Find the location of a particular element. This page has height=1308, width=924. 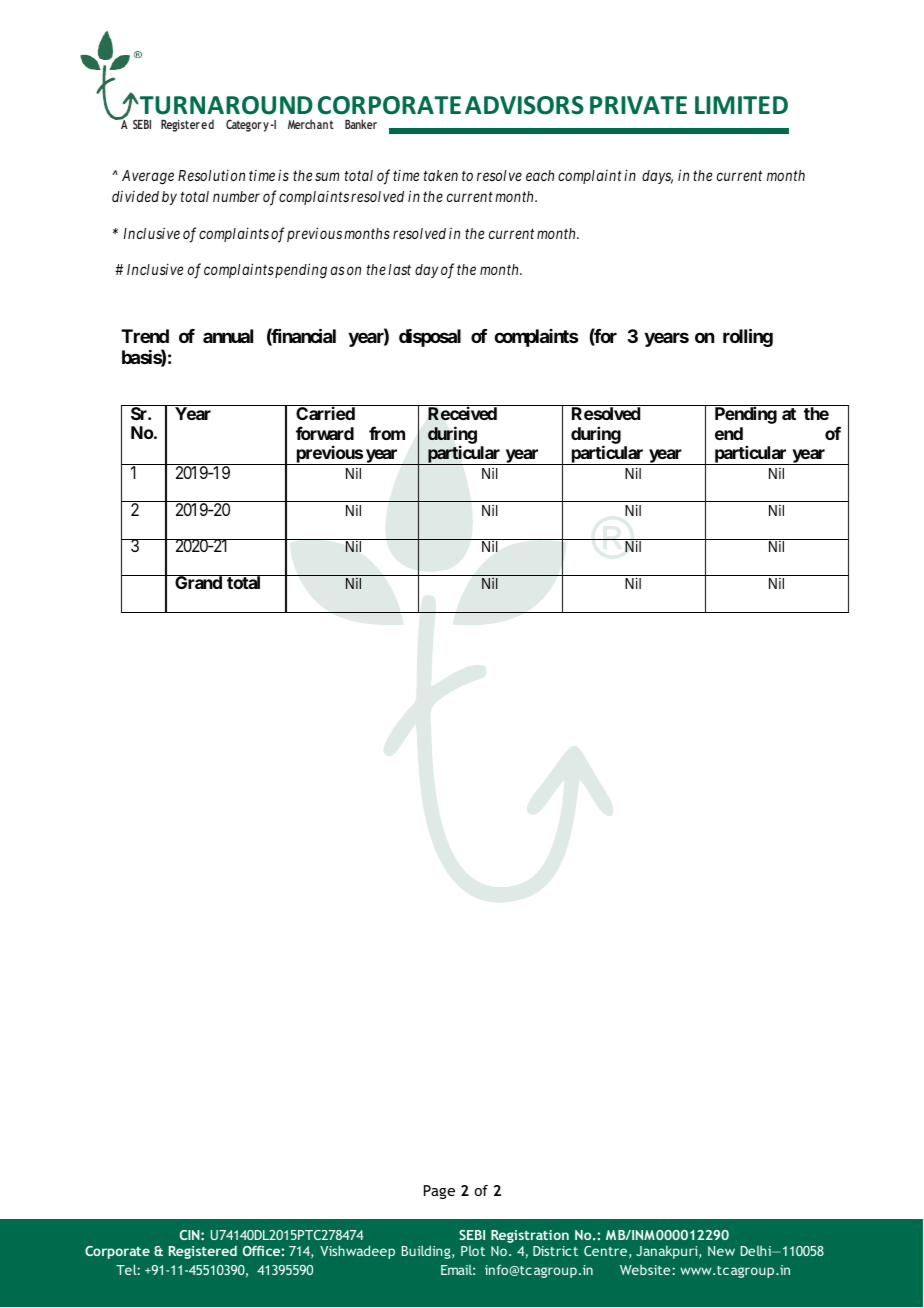

Plot is located at coordinates (473, 1251).
